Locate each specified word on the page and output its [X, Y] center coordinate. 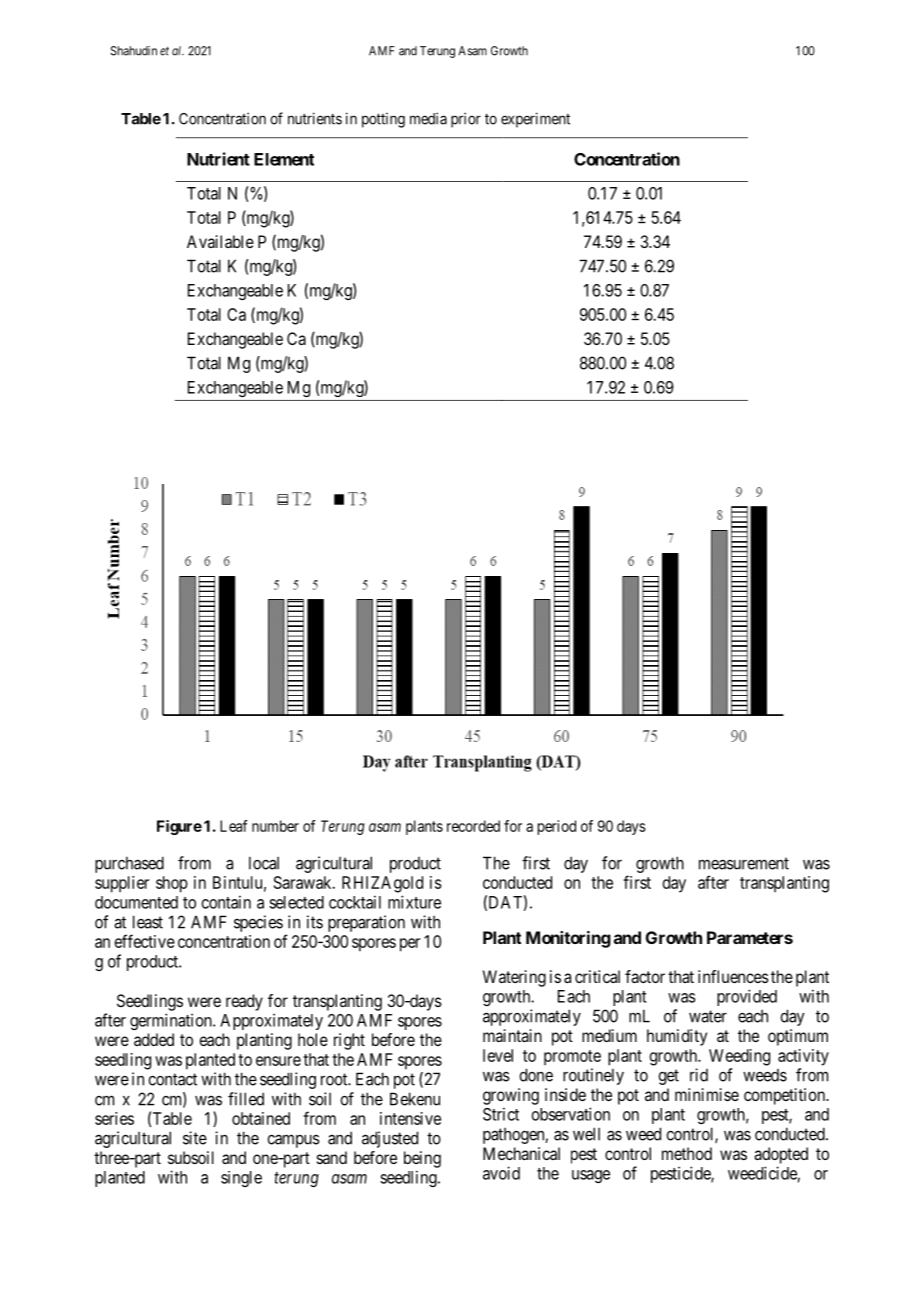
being [422, 1159]
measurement [744, 863]
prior [466, 120]
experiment [535, 120]
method [687, 1153]
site [195, 1138]
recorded [473, 826]
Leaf [234, 826]
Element [284, 159]
